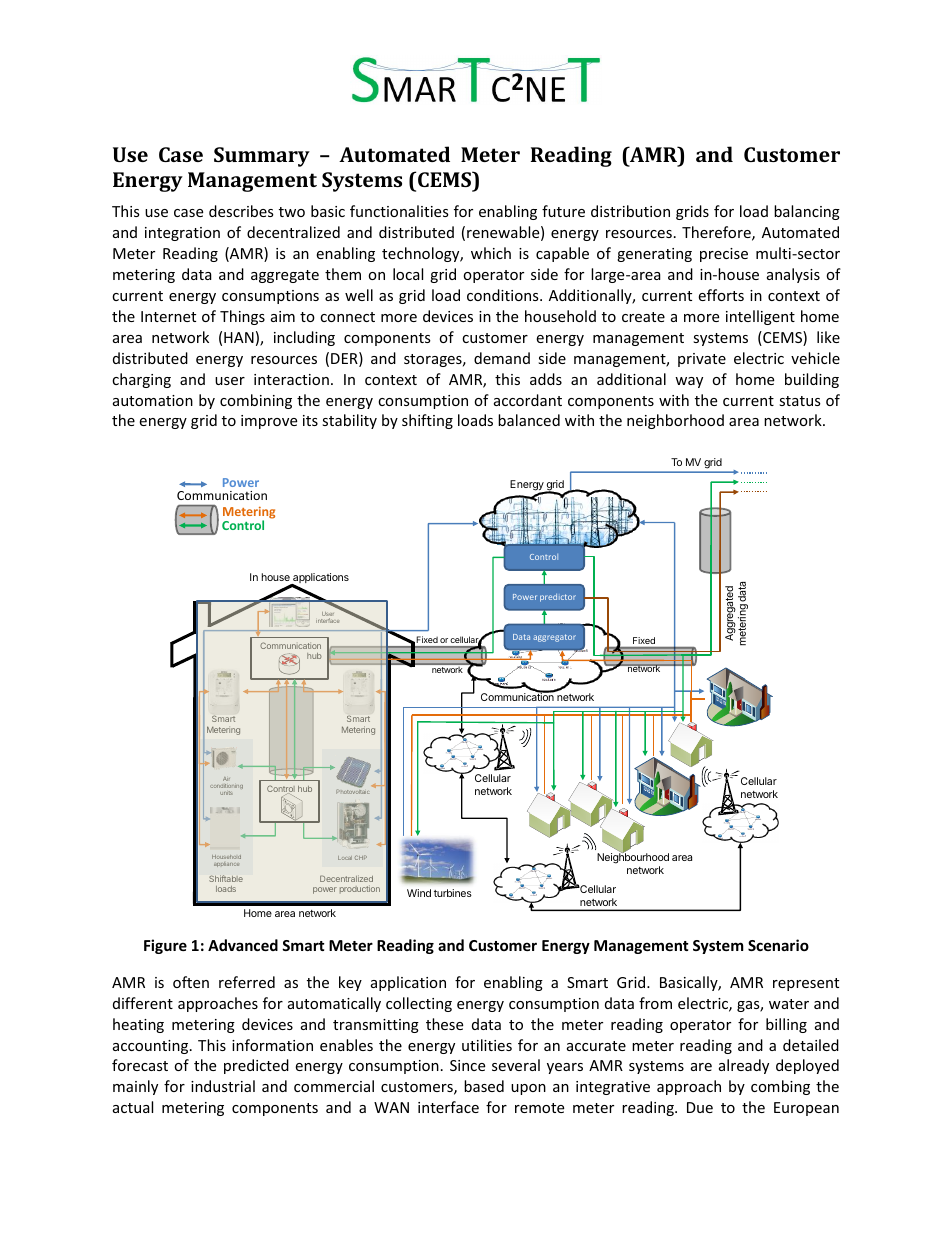 The width and height of the screenshot is (952, 1233). What do you see at coordinates (361, 857) in the screenshot?
I see `CHP` at bounding box center [361, 857].
